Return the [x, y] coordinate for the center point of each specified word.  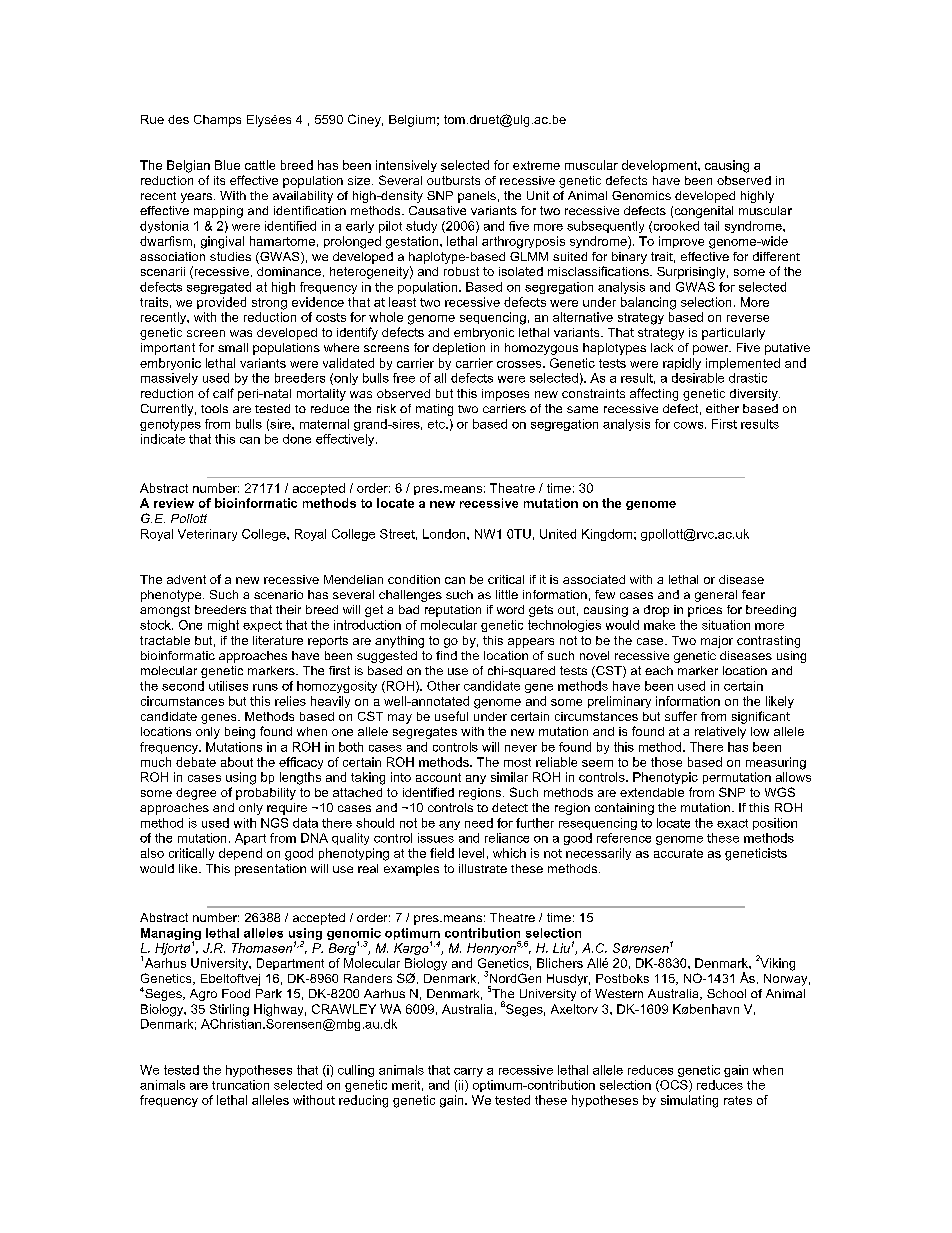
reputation [453, 611]
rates [738, 1100]
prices [705, 611]
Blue [227, 165]
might [223, 626]
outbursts [453, 180]
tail [711, 226]
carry [468, 1072]
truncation [240, 1085]
